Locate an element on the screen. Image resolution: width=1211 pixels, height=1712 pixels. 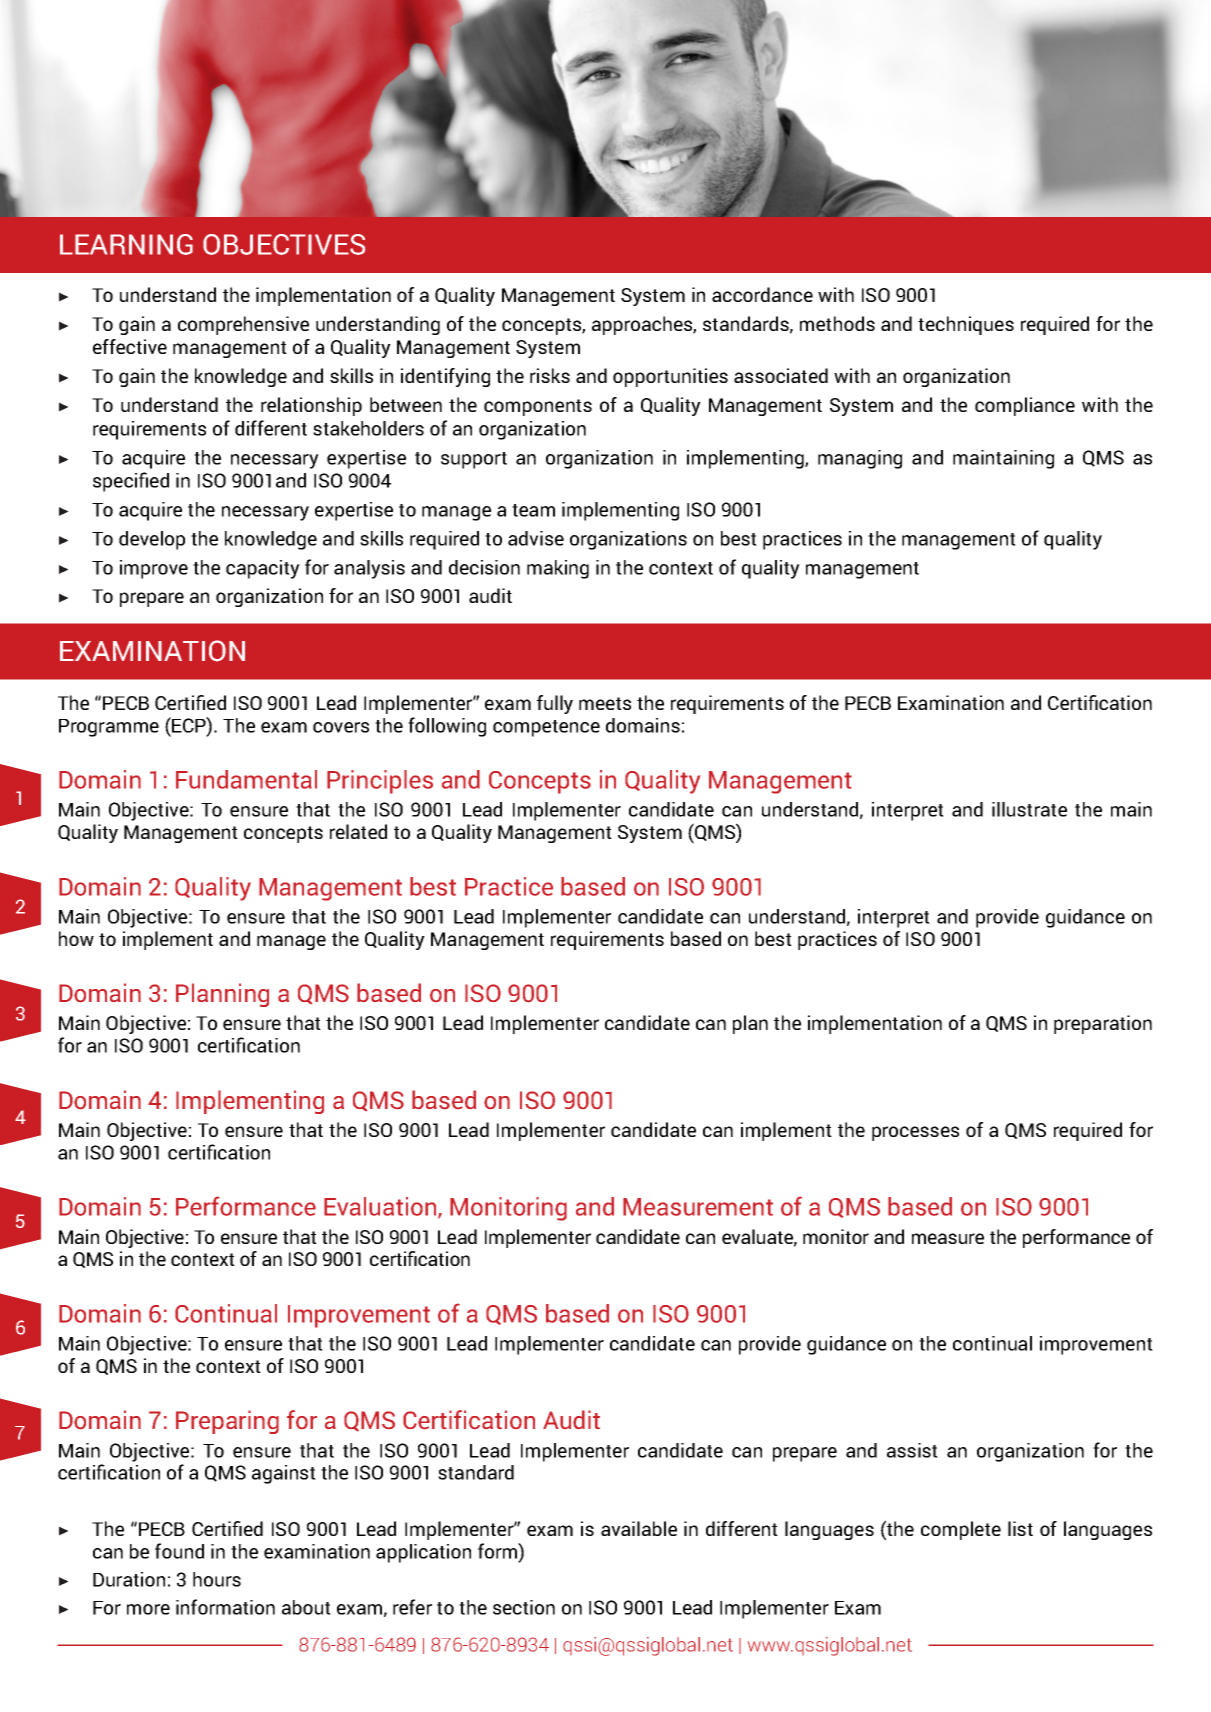
illustrate is located at coordinates (1029, 809).
